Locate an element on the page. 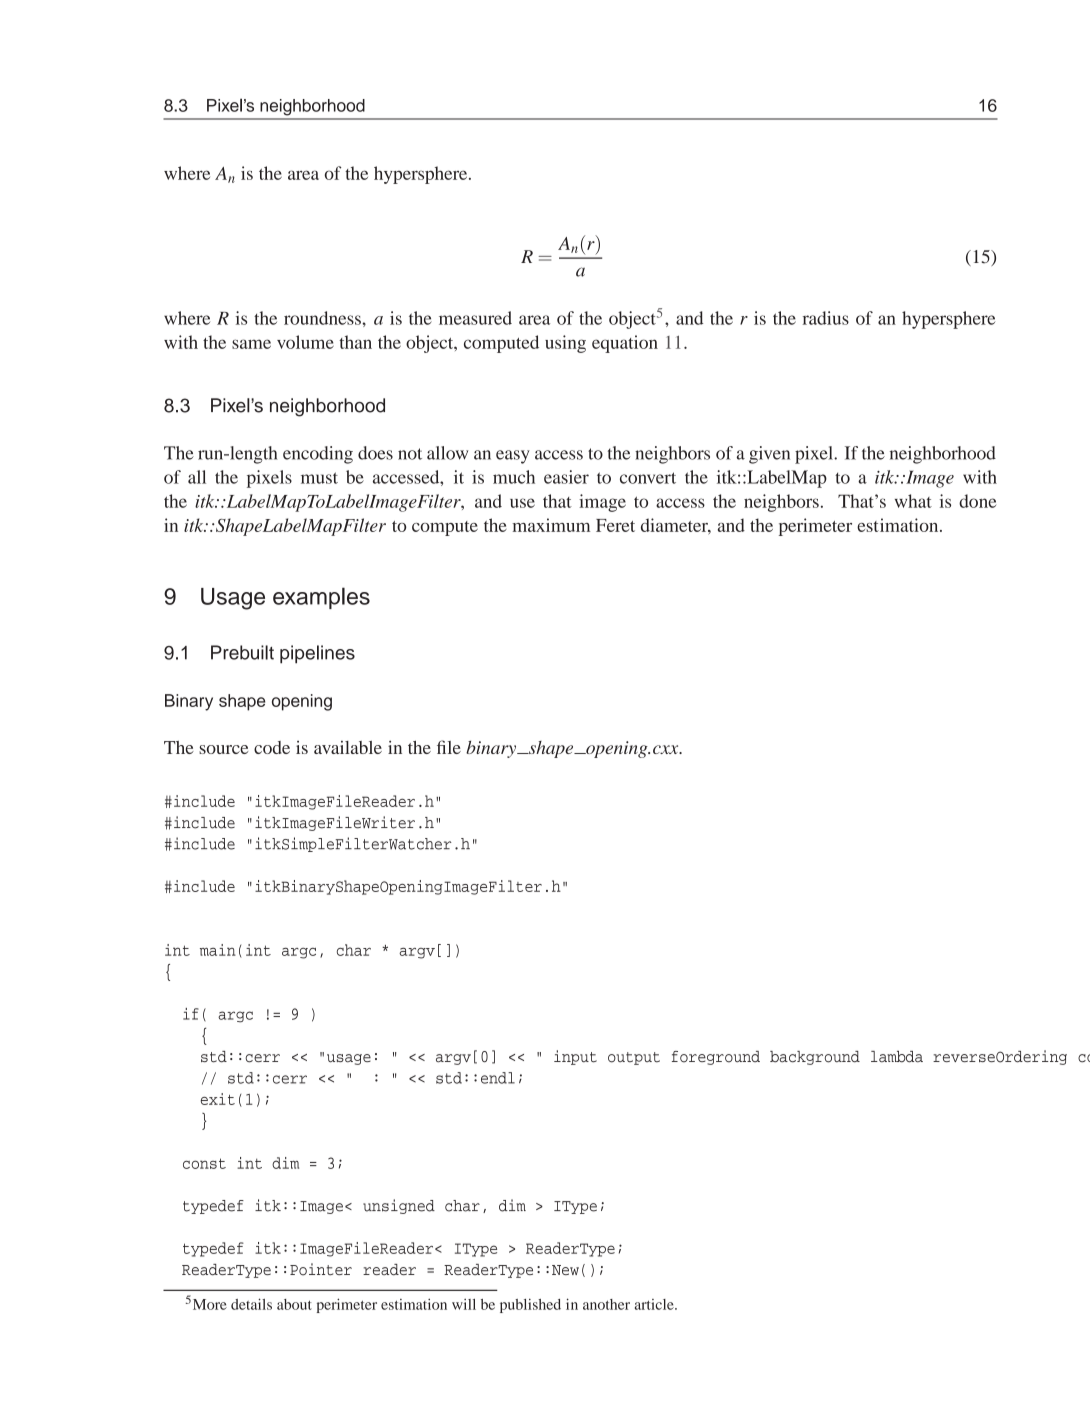  input is located at coordinates (575, 1057).
